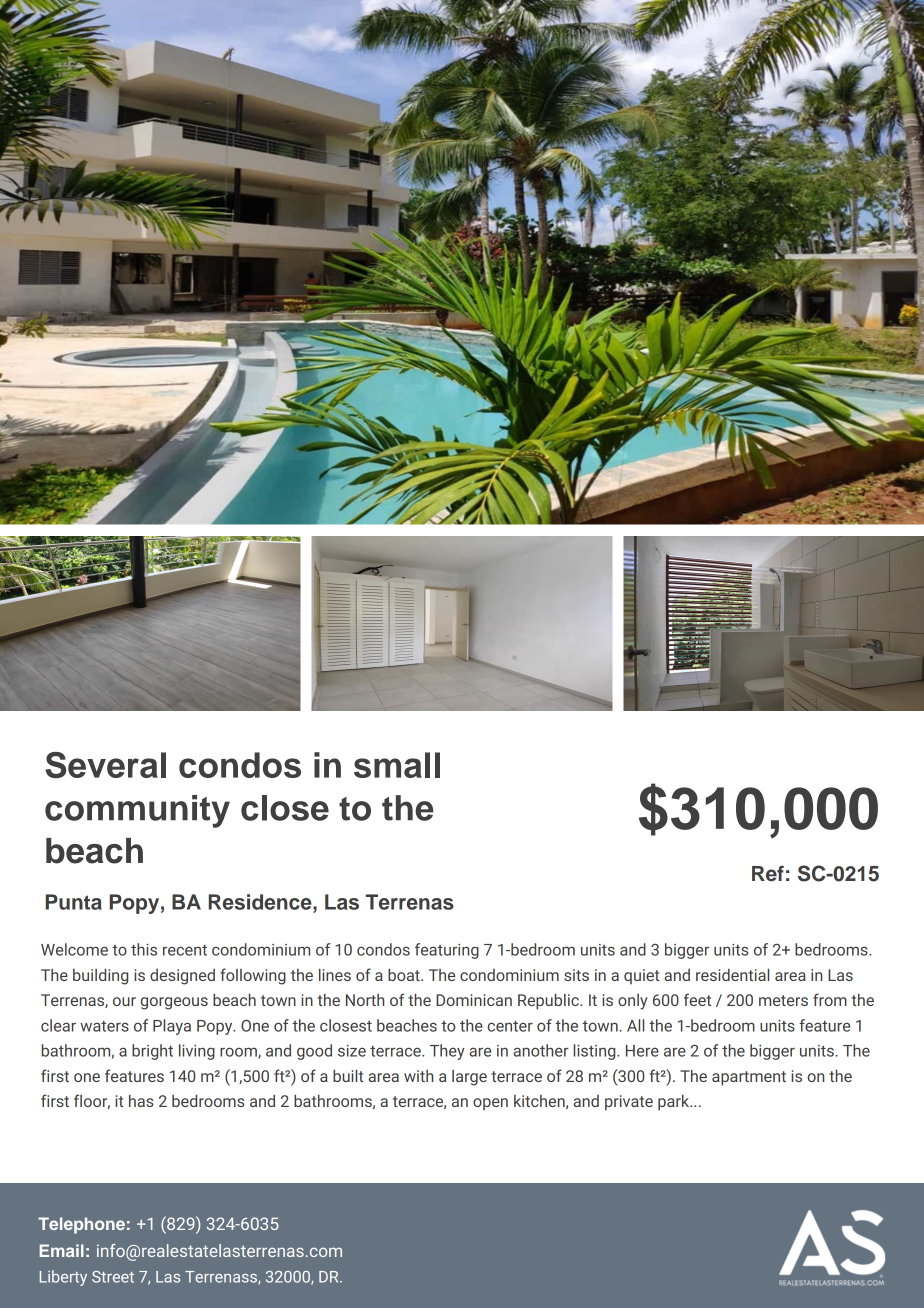 This page has height=1308, width=924. Describe the element at coordinates (73, 902) in the page. I see `Punta` at that location.
